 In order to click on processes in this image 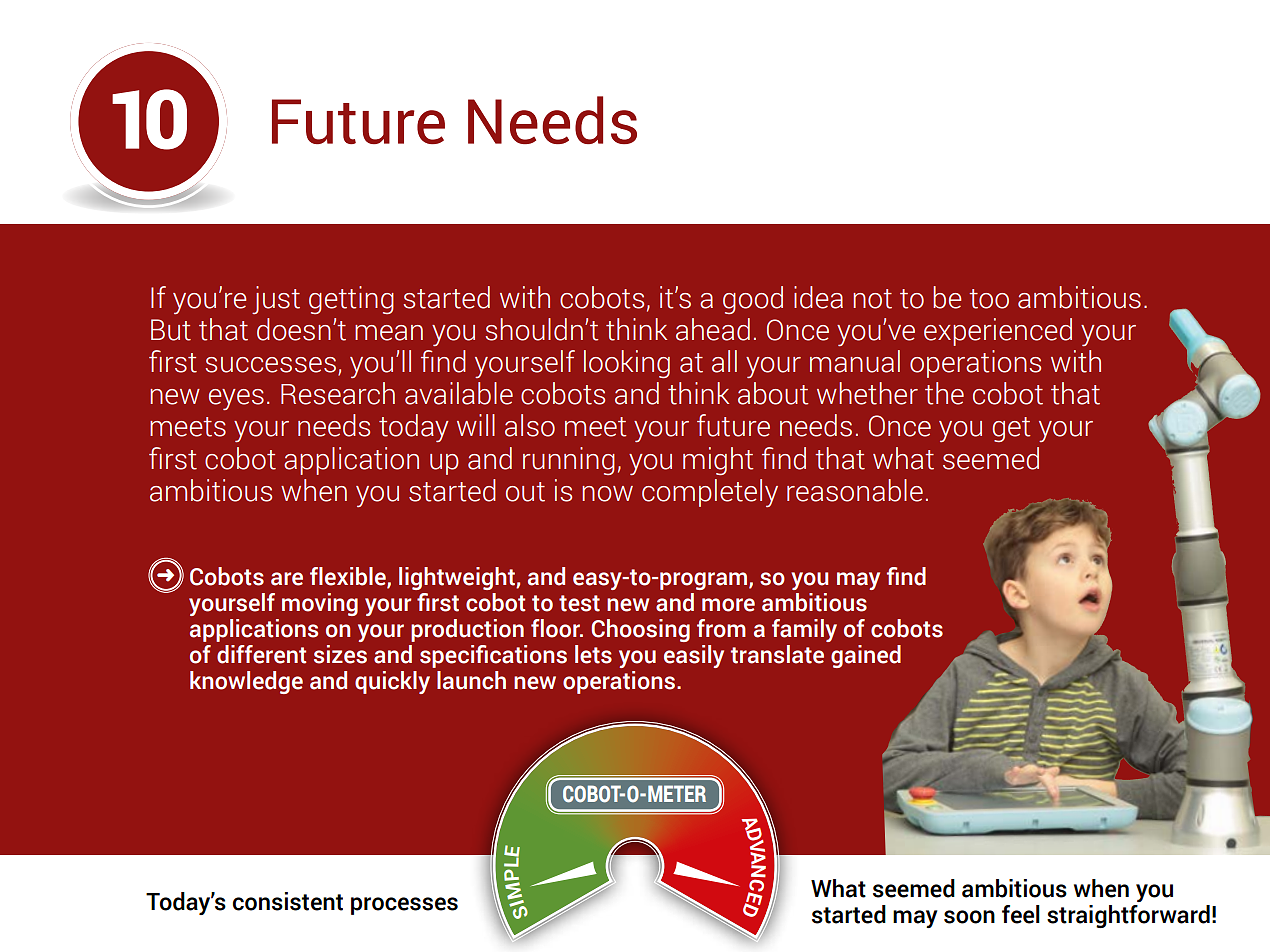, I will do `click(404, 906)`.
